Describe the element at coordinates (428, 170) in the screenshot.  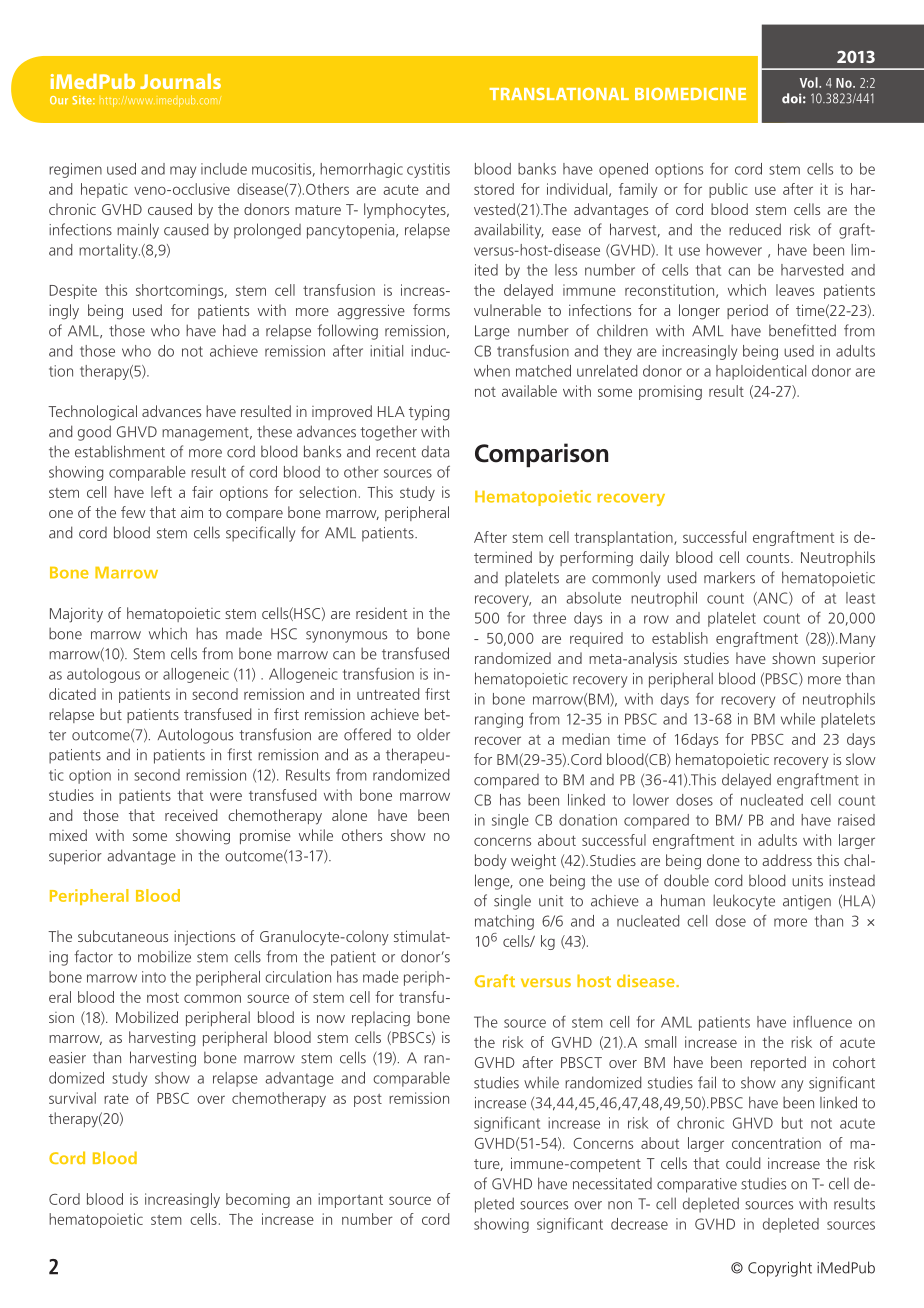
I see `cystitis` at that location.
